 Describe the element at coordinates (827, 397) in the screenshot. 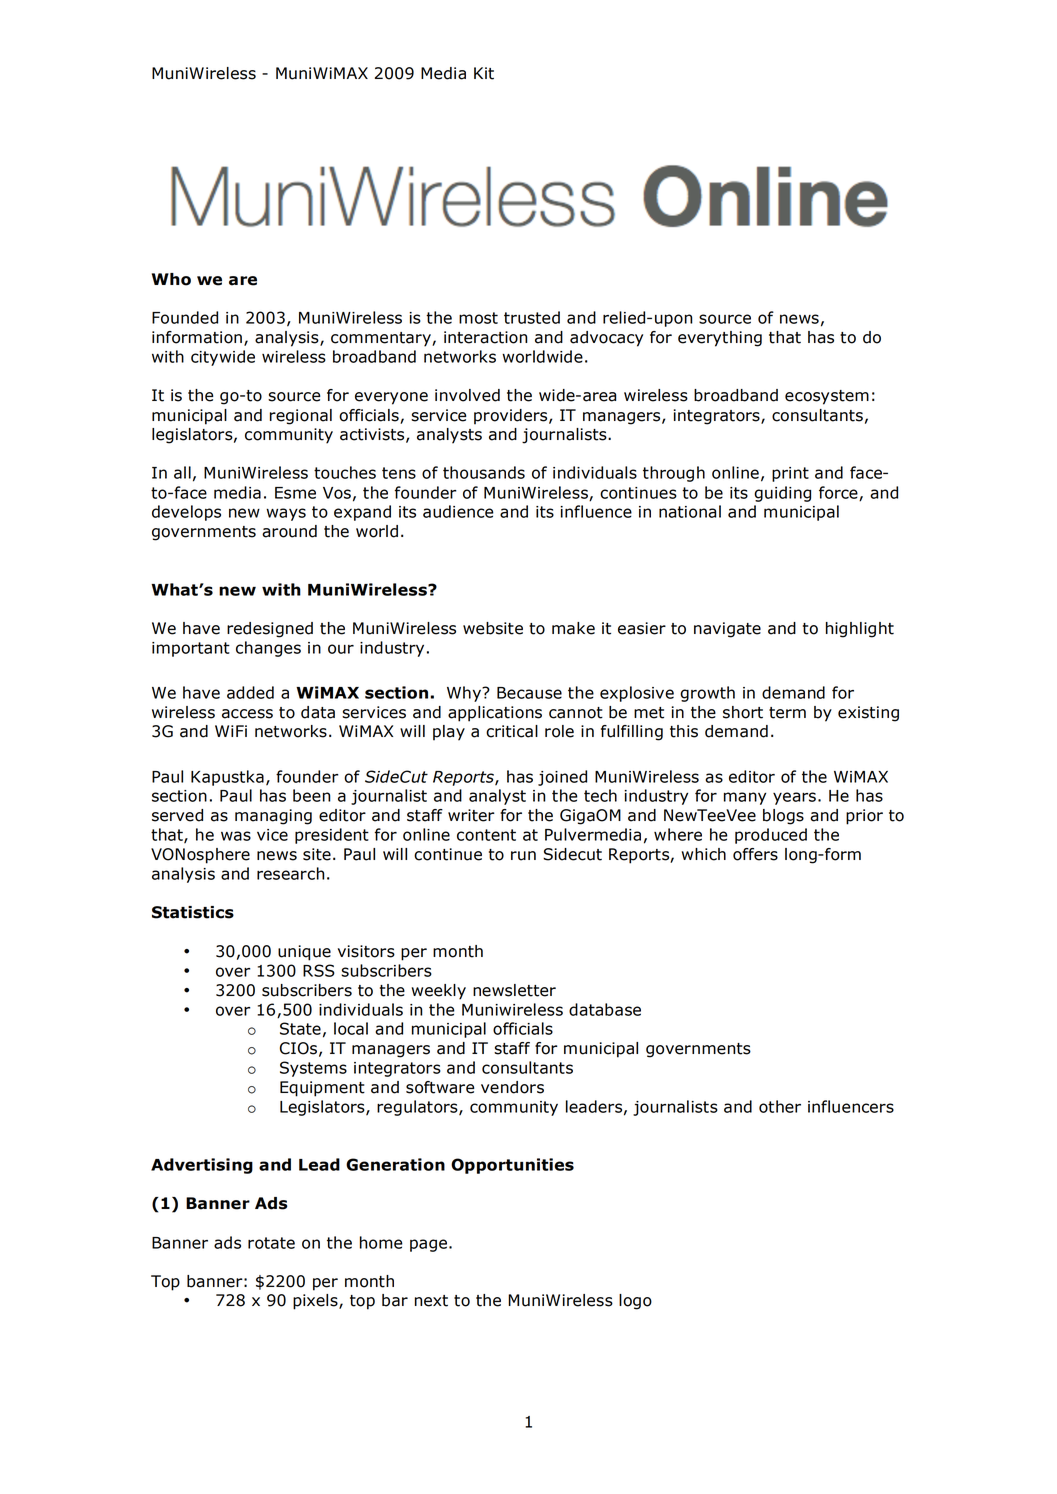

I see `ecosystem` at that location.
